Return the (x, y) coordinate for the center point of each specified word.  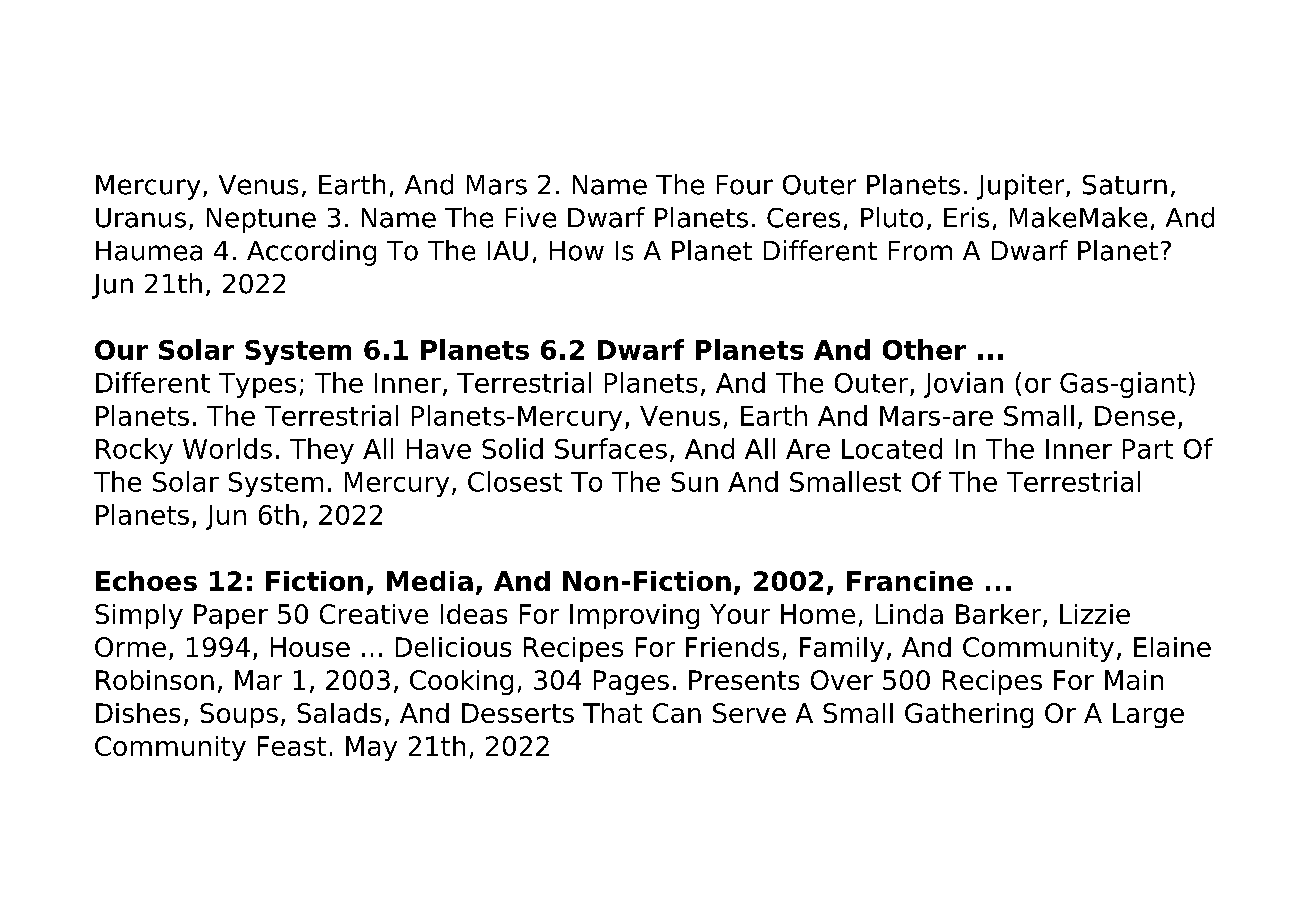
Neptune (261, 220)
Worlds (227, 448)
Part (1148, 449)
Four (745, 185)
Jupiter (1022, 187)
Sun (694, 482)
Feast (292, 746)
